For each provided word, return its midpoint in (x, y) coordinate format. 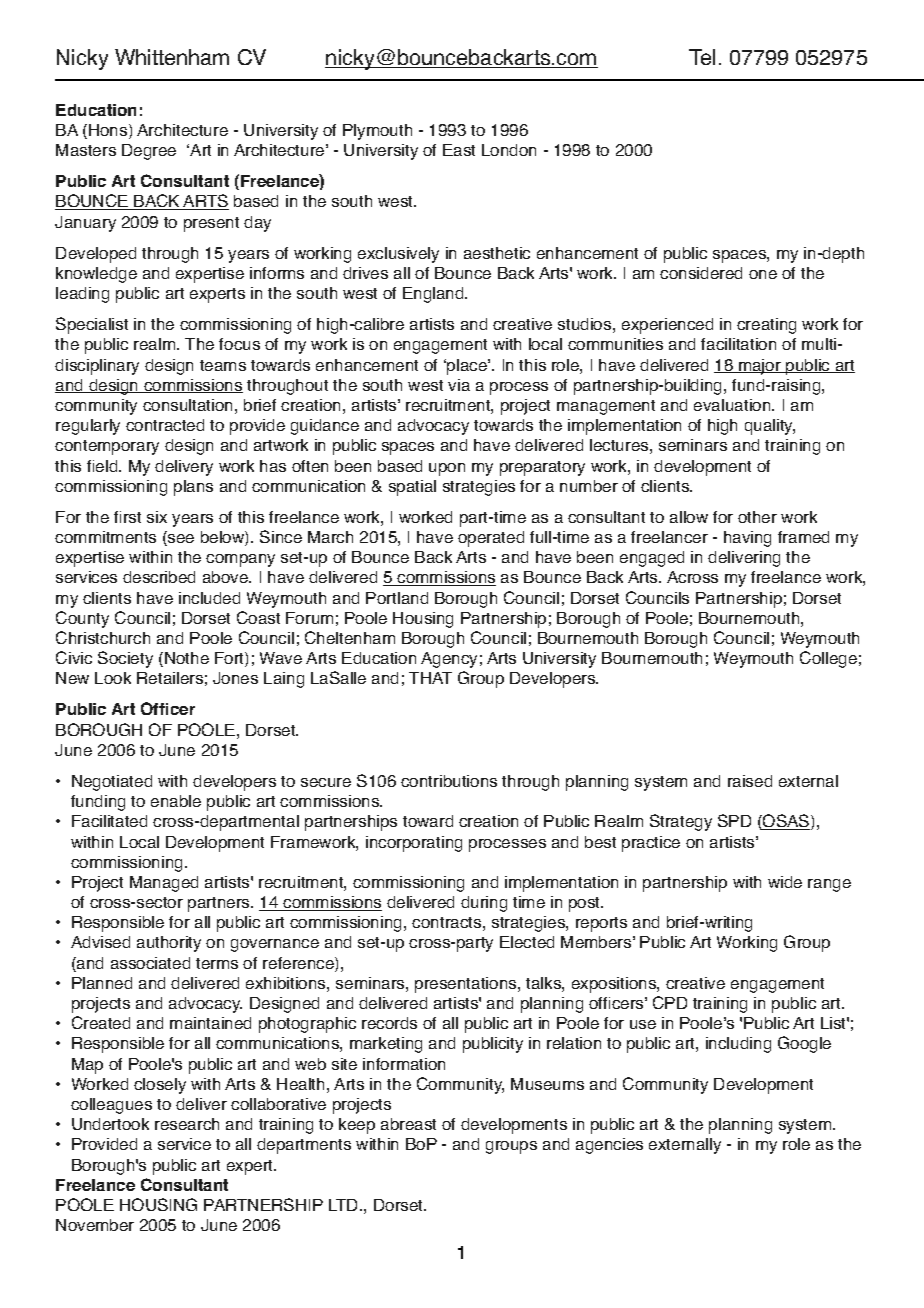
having (747, 539)
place (467, 367)
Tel (702, 57)
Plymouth (377, 132)
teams (223, 365)
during (484, 904)
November (95, 1225)
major (760, 367)
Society (125, 659)
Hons (109, 131)
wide (785, 882)
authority (169, 944)
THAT (430, 678)
